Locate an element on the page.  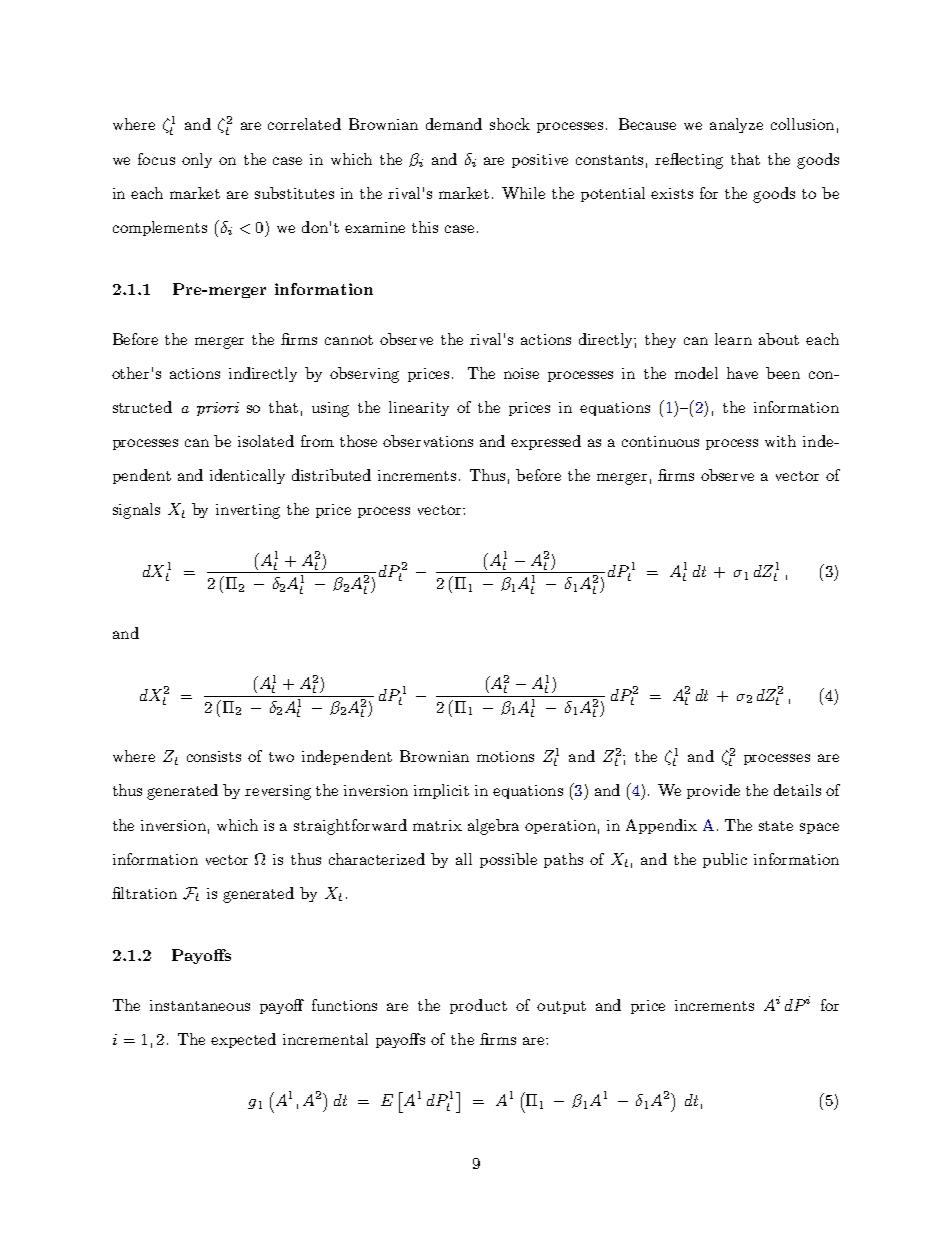
priori is located at coordinates (218, 409).
